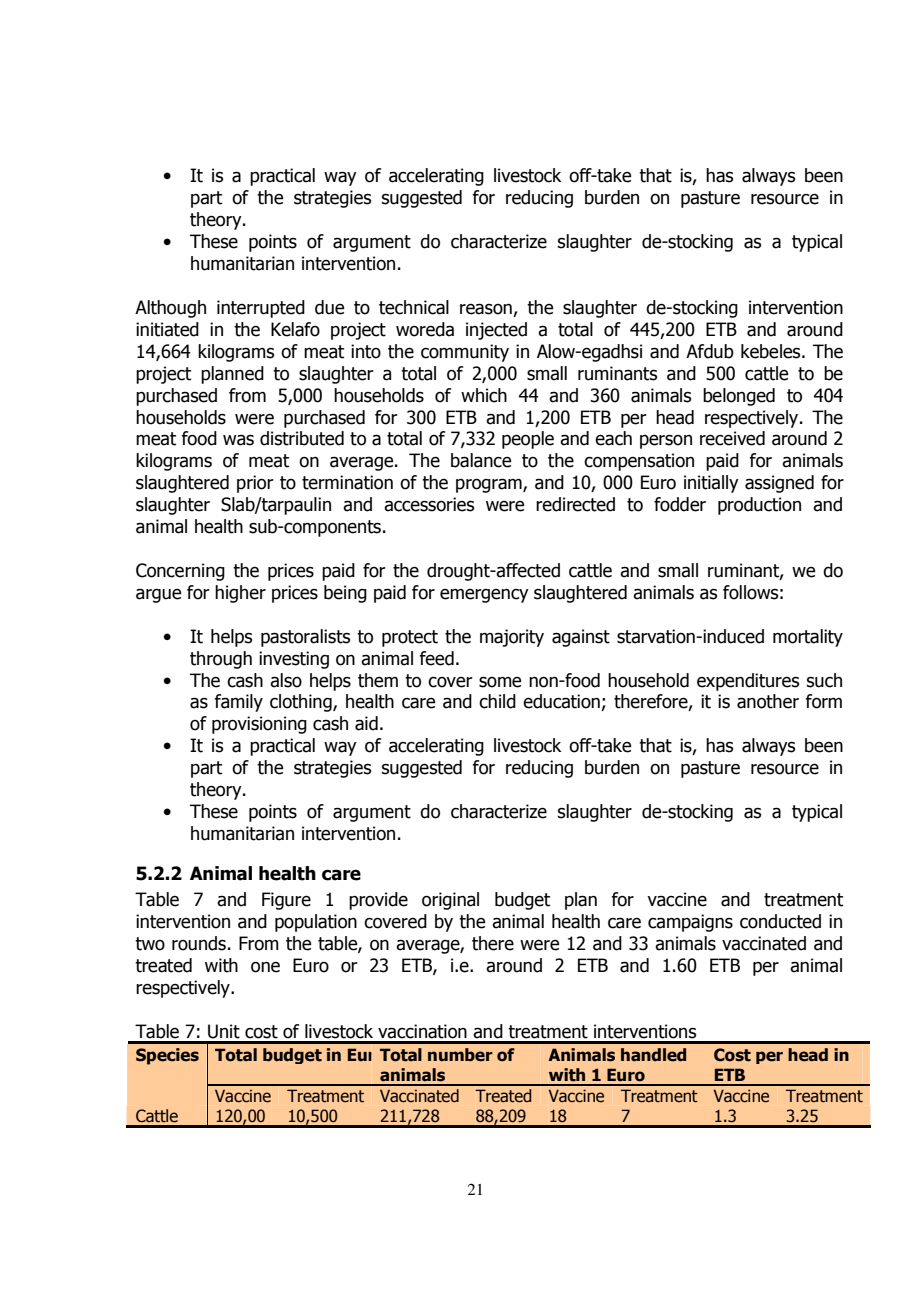  Describe the element at coordinates (500, 682) in the screenshot. I see `some` at that location.
